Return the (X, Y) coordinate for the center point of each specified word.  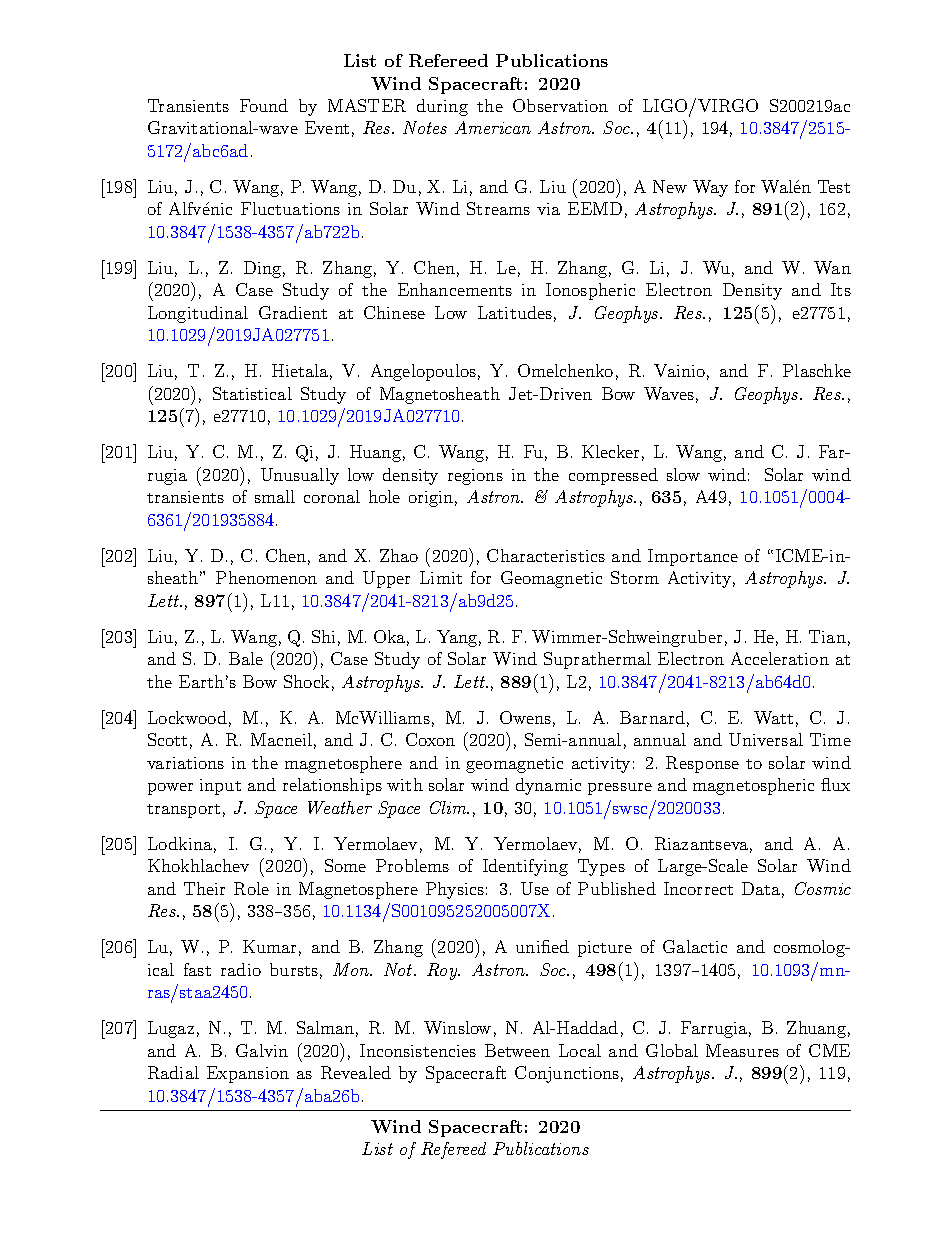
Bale (246, 658)
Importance (693, 557)
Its (841, 289)
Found (264, 105)
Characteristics (546, 555)
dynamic (548, 786)
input (220, 787)
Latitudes (515, 312)
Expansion (248, 1074)
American (493, 127)
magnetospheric (753, 786)
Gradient (293, 312)
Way (710, 188)
